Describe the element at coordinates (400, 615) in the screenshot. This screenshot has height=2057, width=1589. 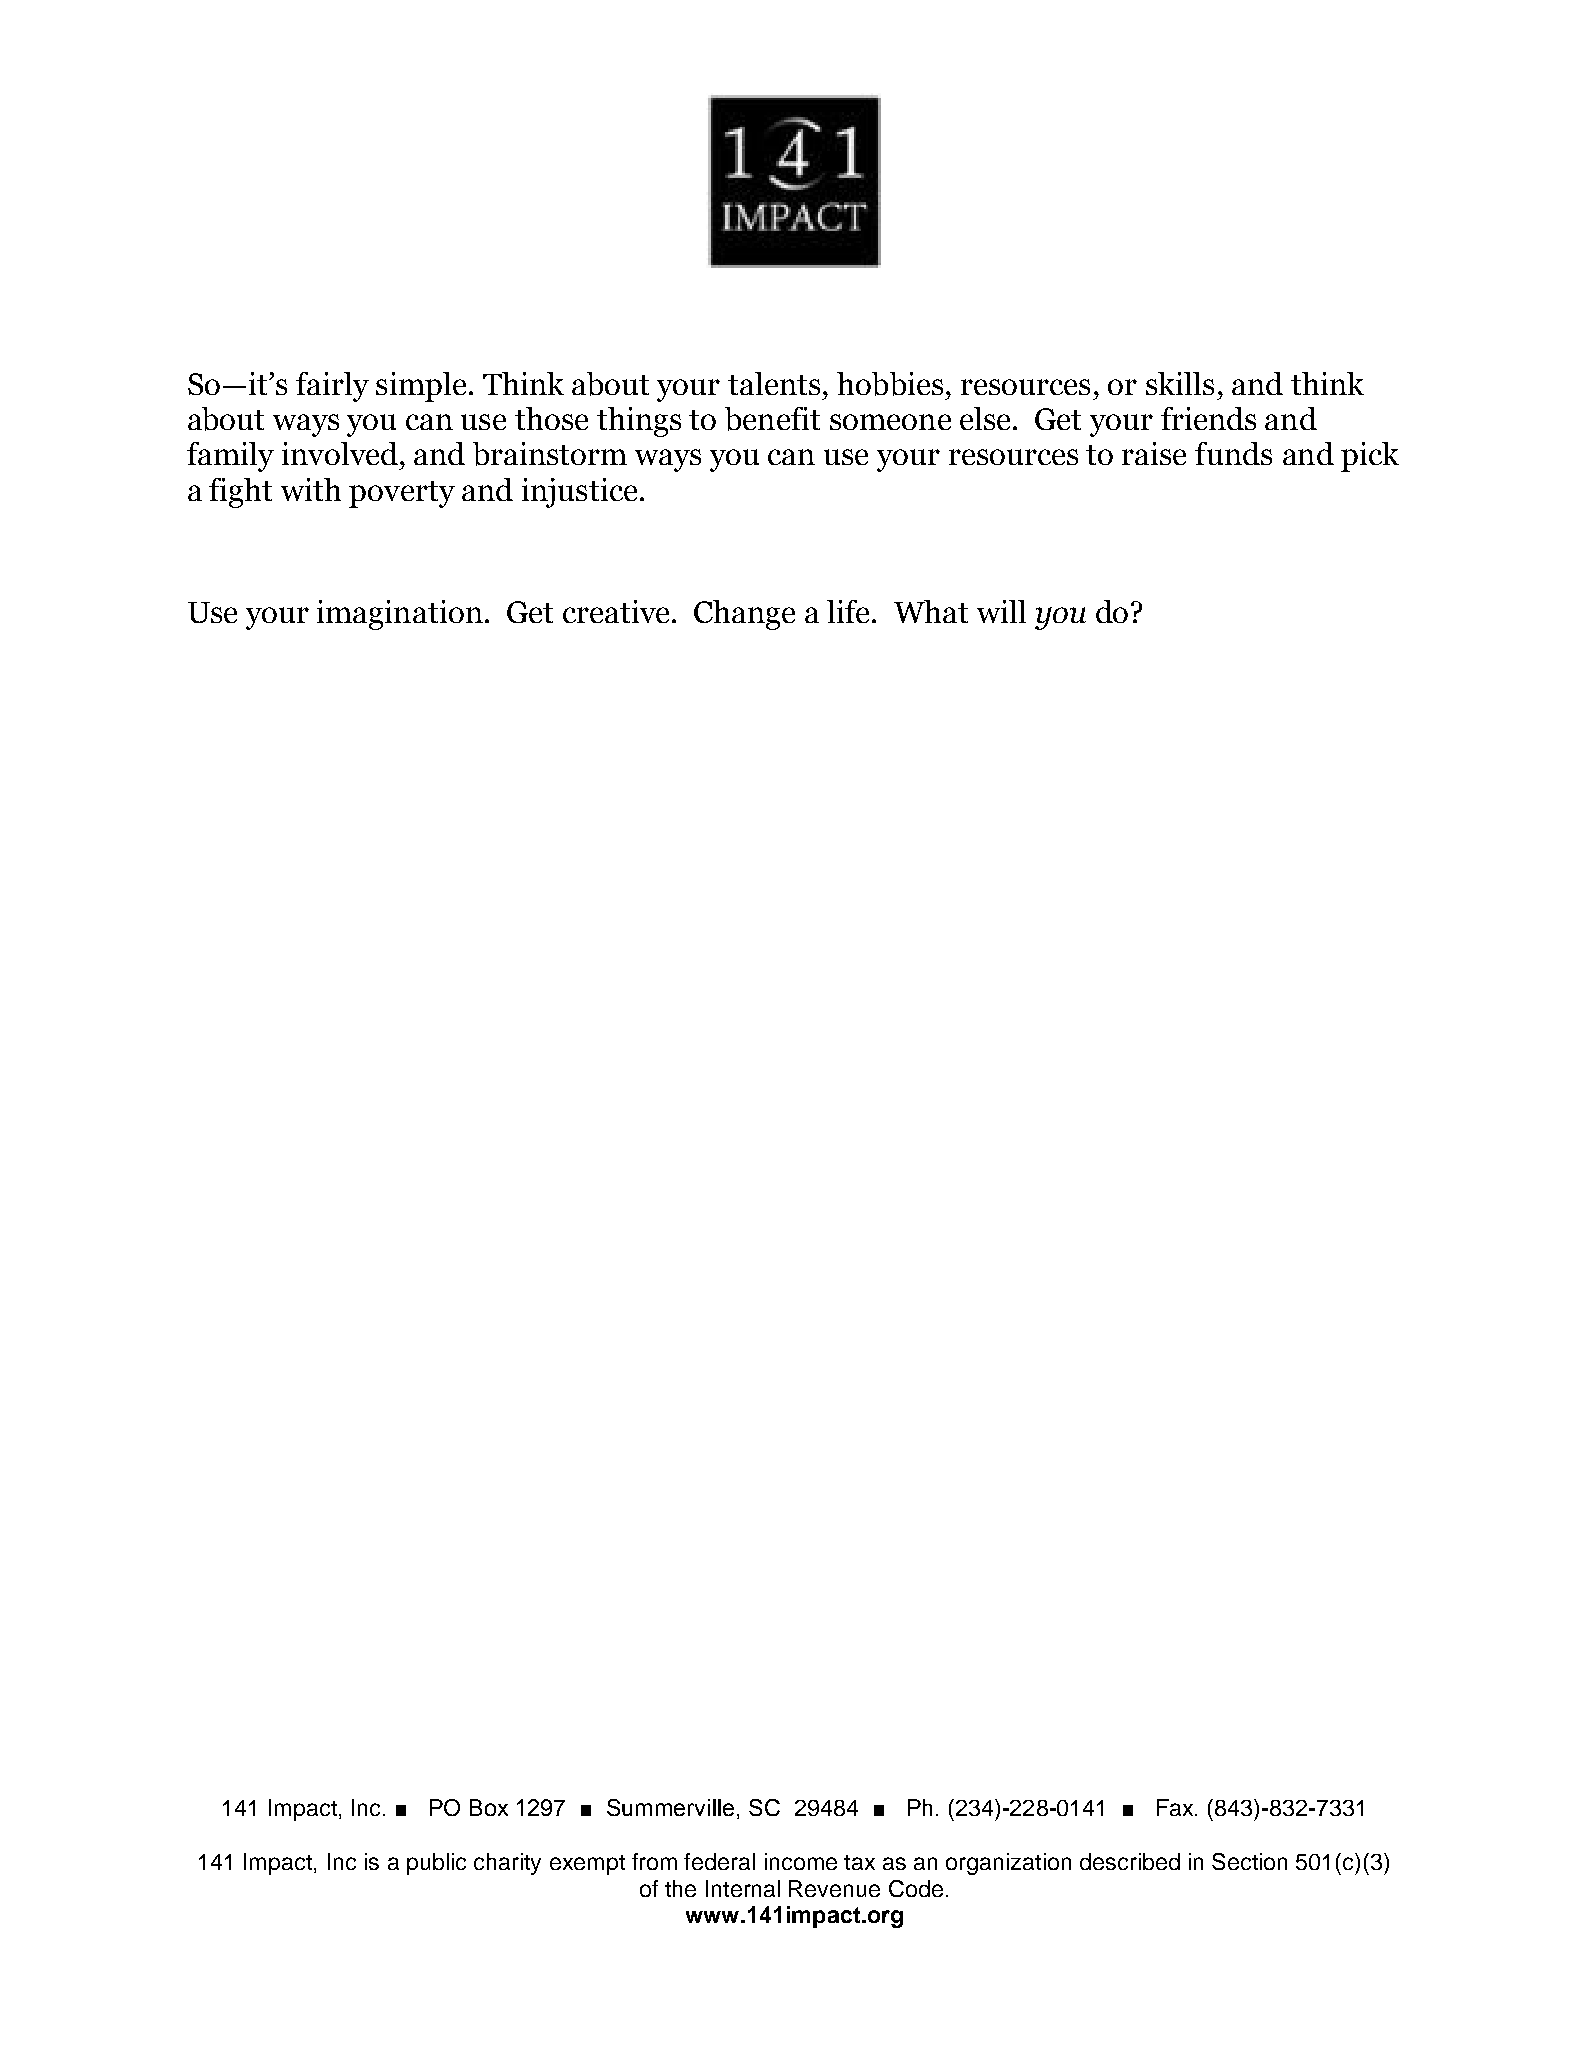
I see `imagination` at that location.
